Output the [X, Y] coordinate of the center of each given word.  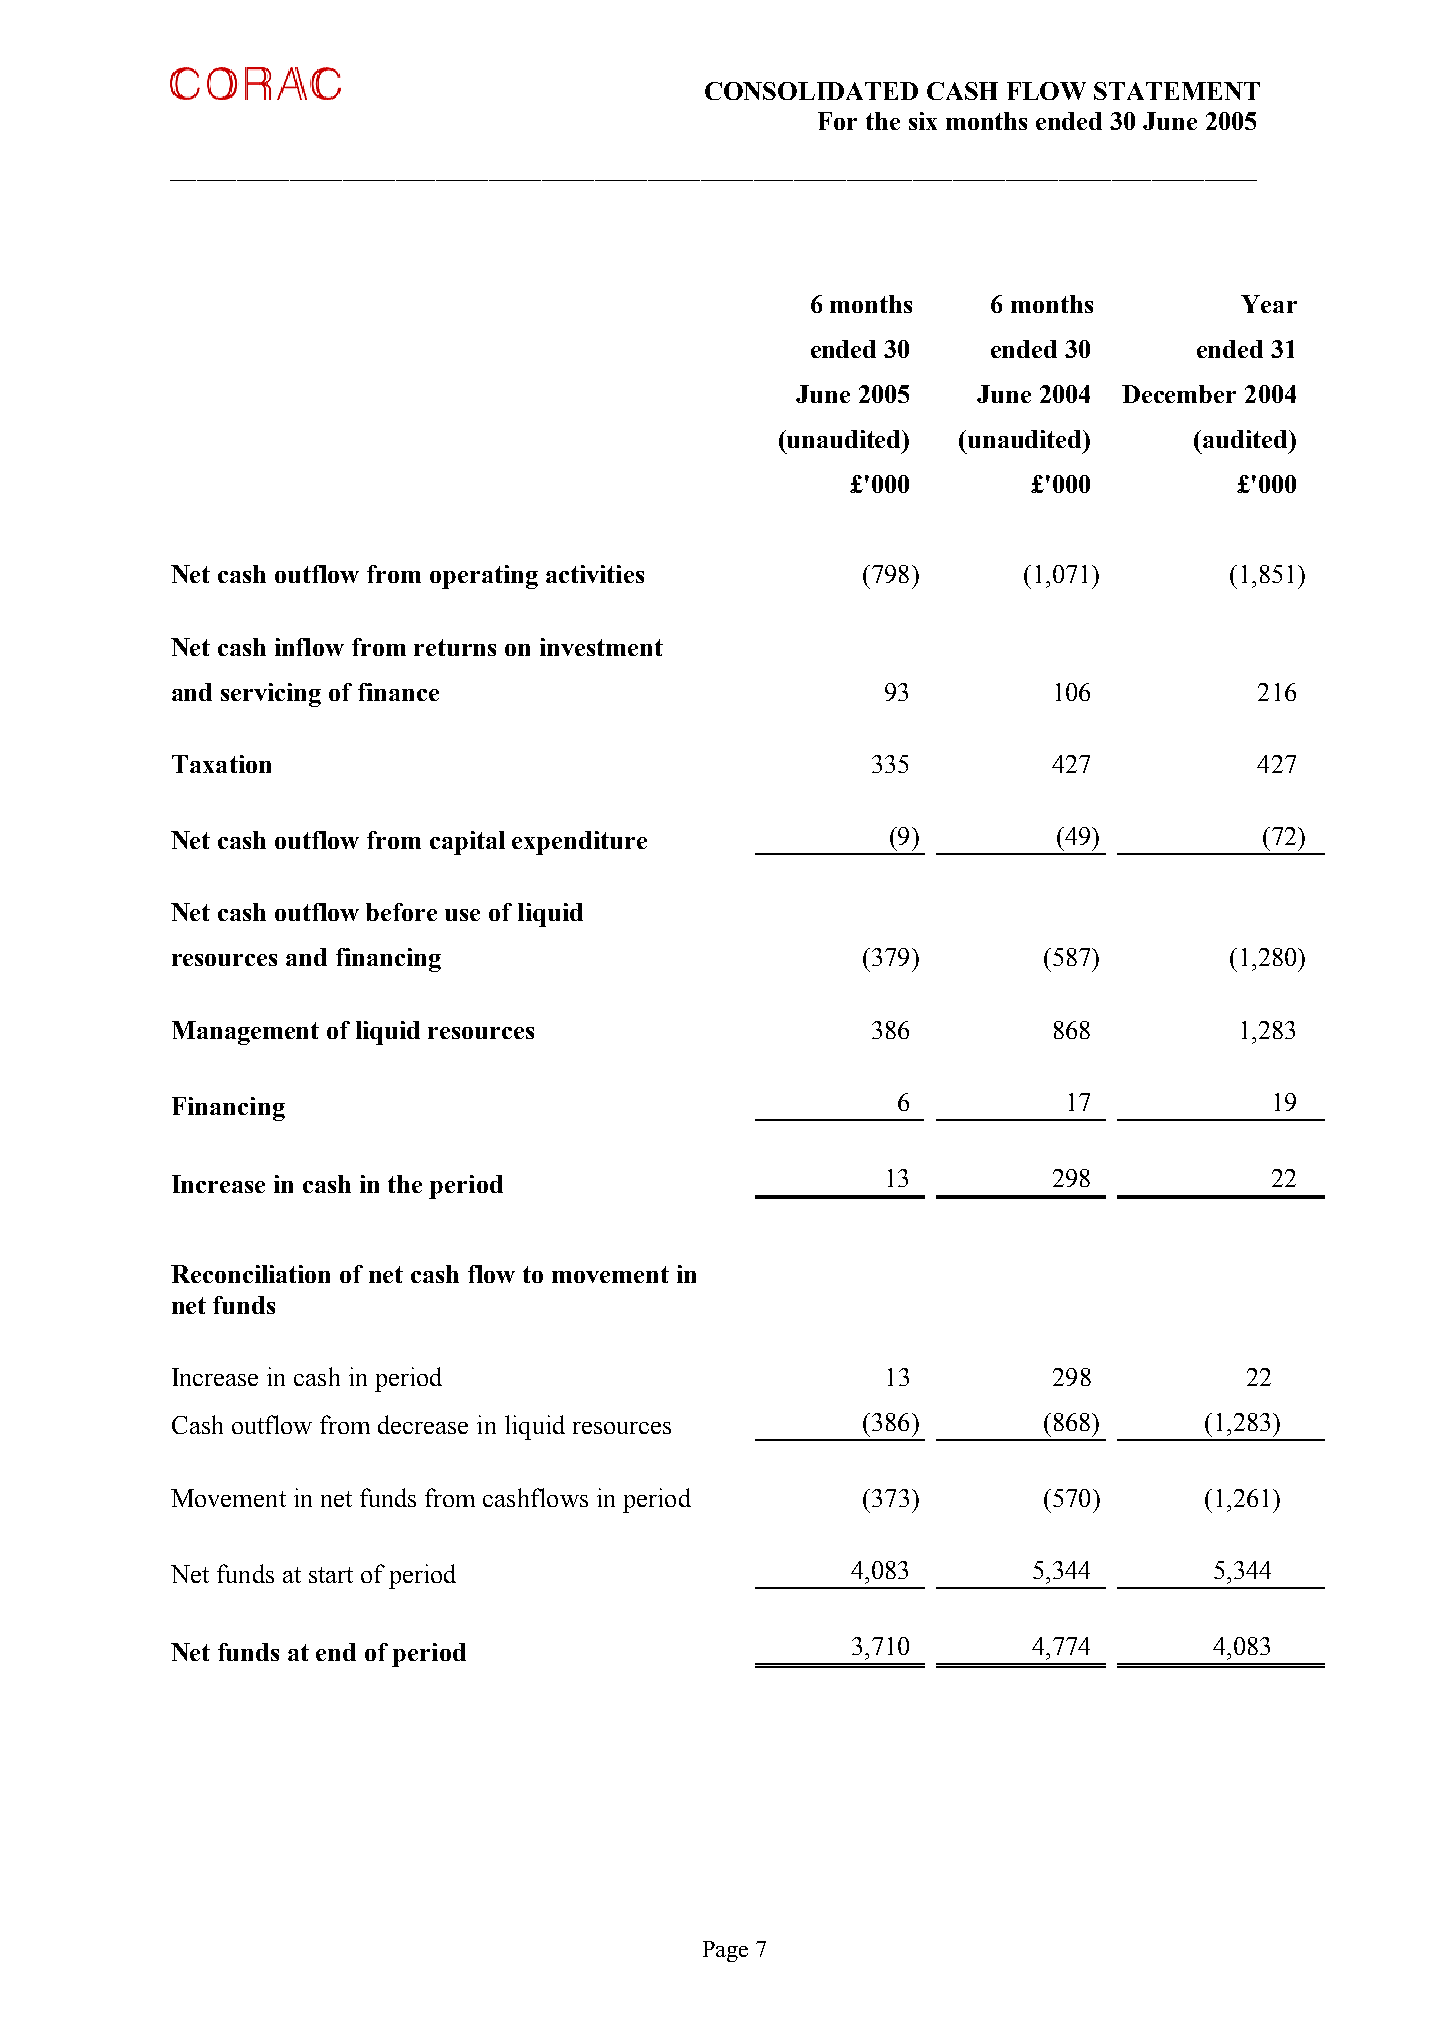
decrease [423, 1424]
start [331, 1575]
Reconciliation [250, 1274]
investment [601, 647]
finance [398, 692]
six [923, 121]
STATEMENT [1177, 91]
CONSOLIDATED [811, 91]
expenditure [579, 843]
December [1179, 394]
